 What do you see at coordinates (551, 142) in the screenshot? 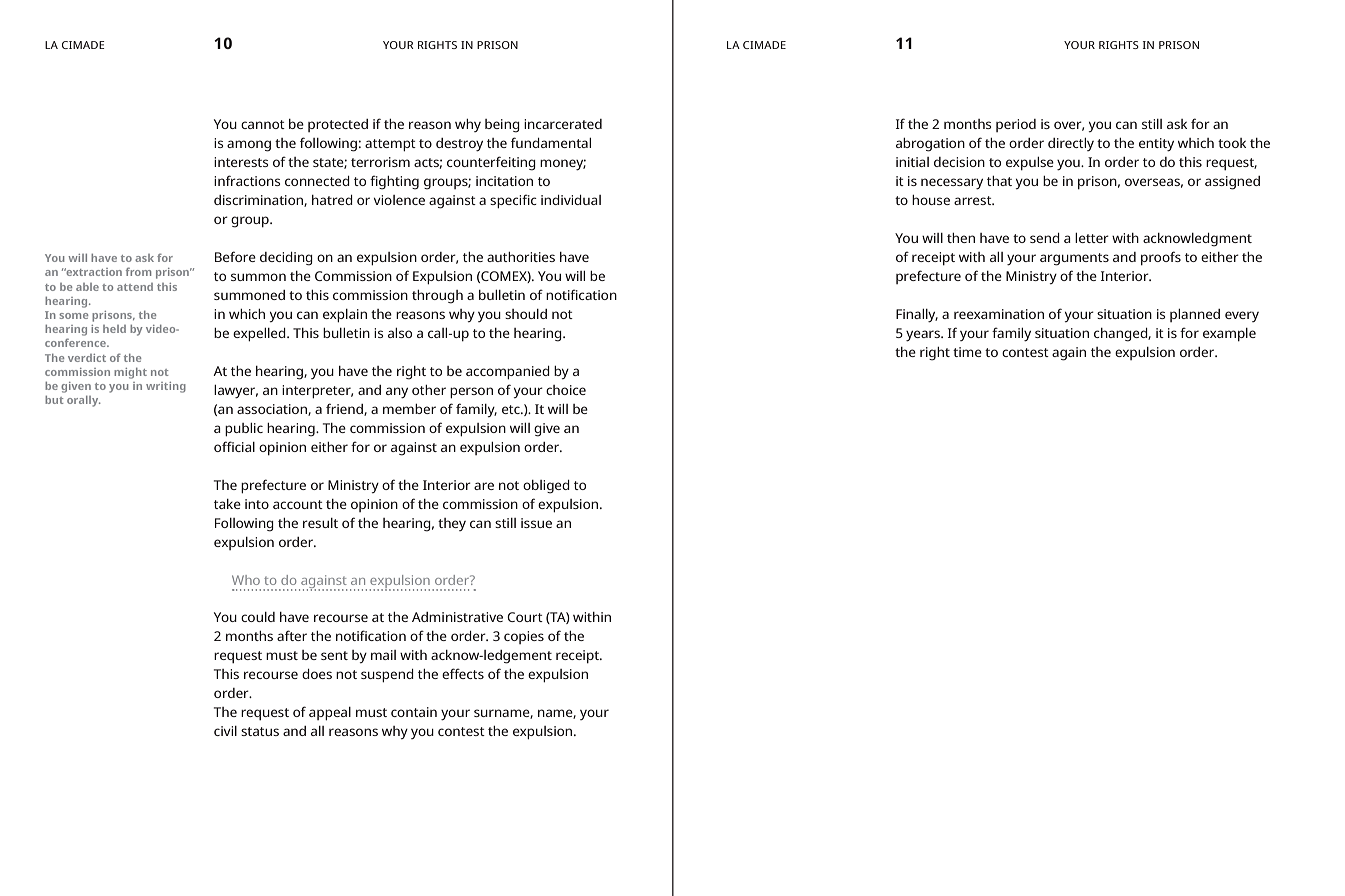
I see `fundamental` at bounding box center [551, 142].
